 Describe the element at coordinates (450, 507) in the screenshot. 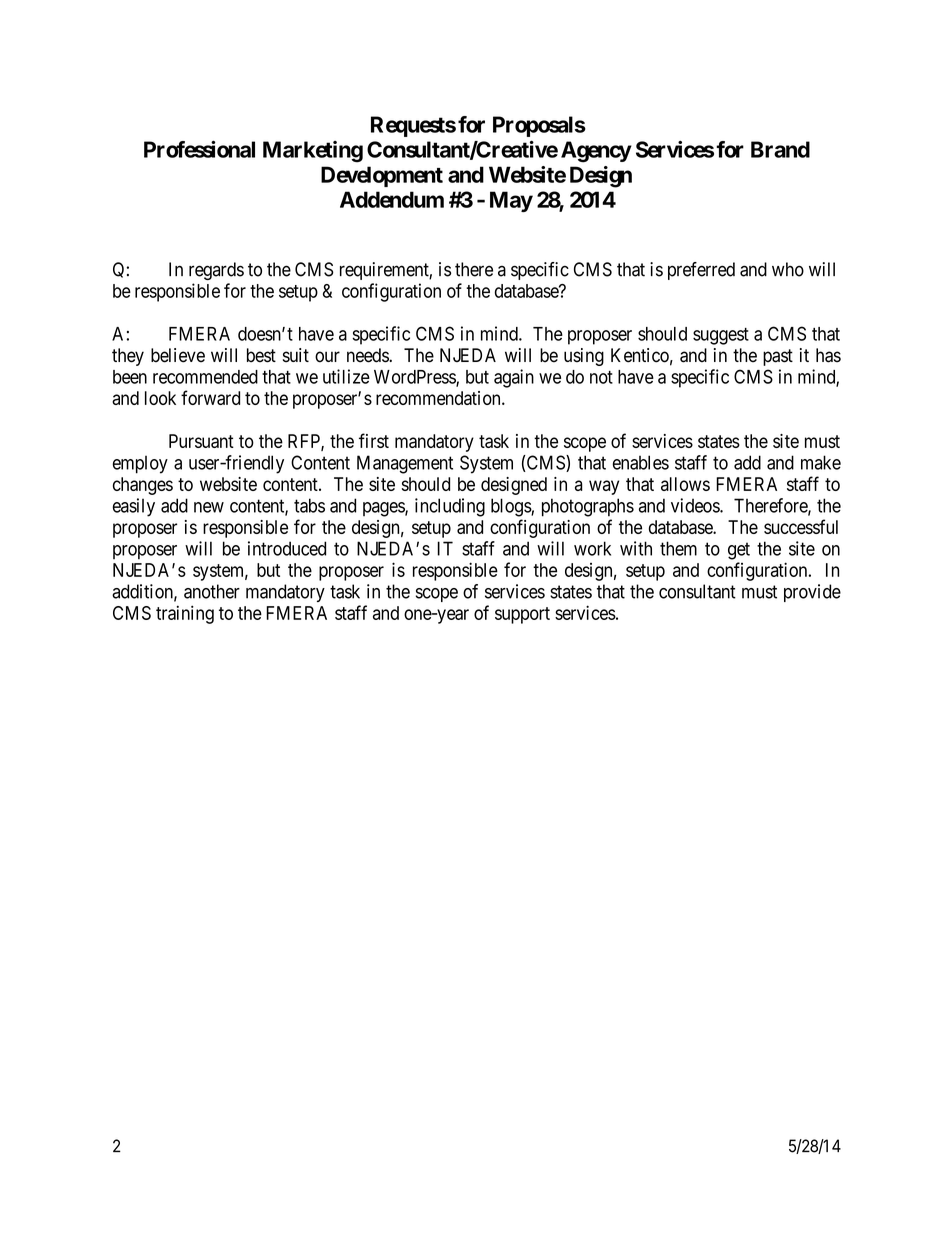

I see `including` at that location.
